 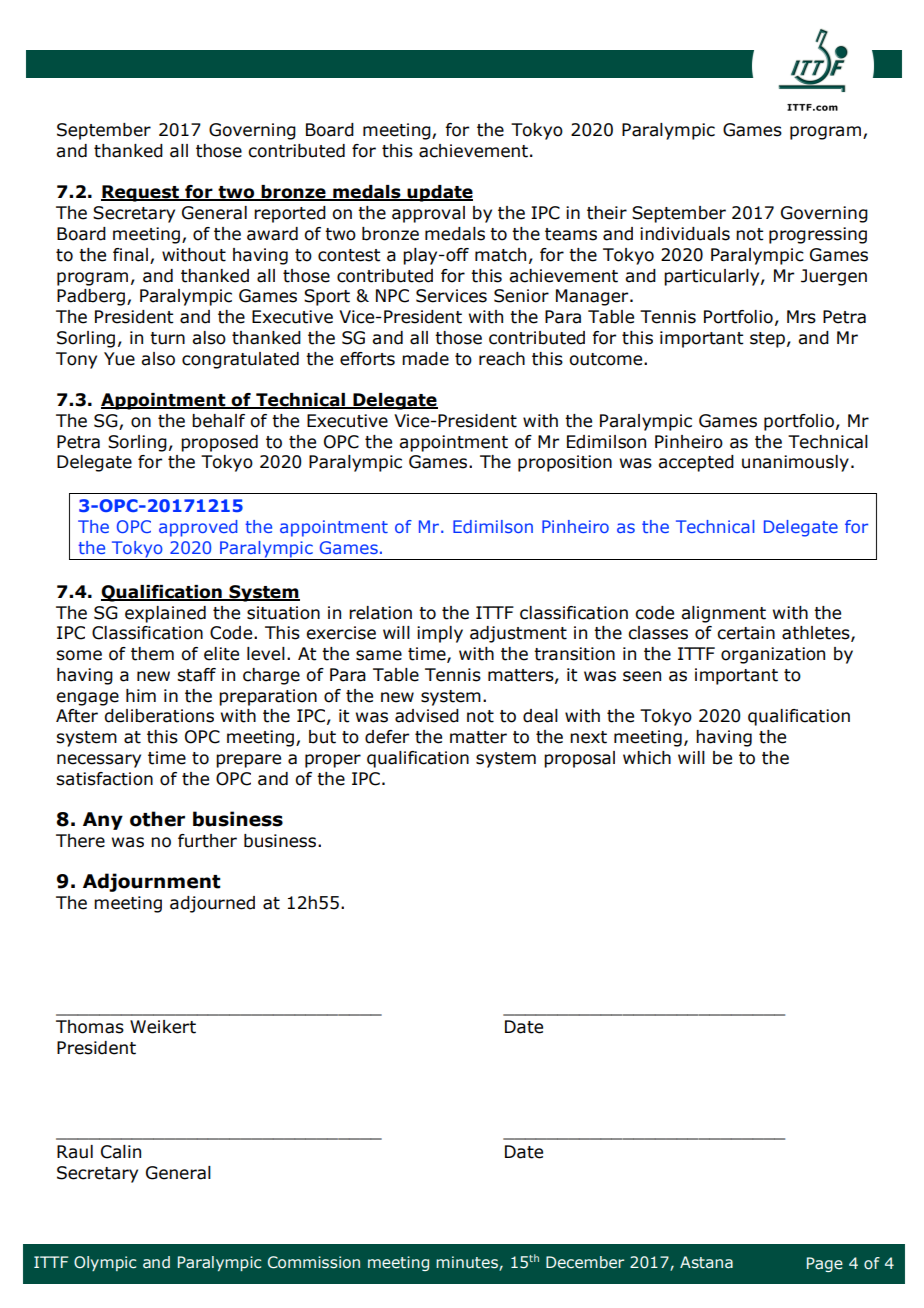 I want to click on minutes, so click(x=468, y=1263).
